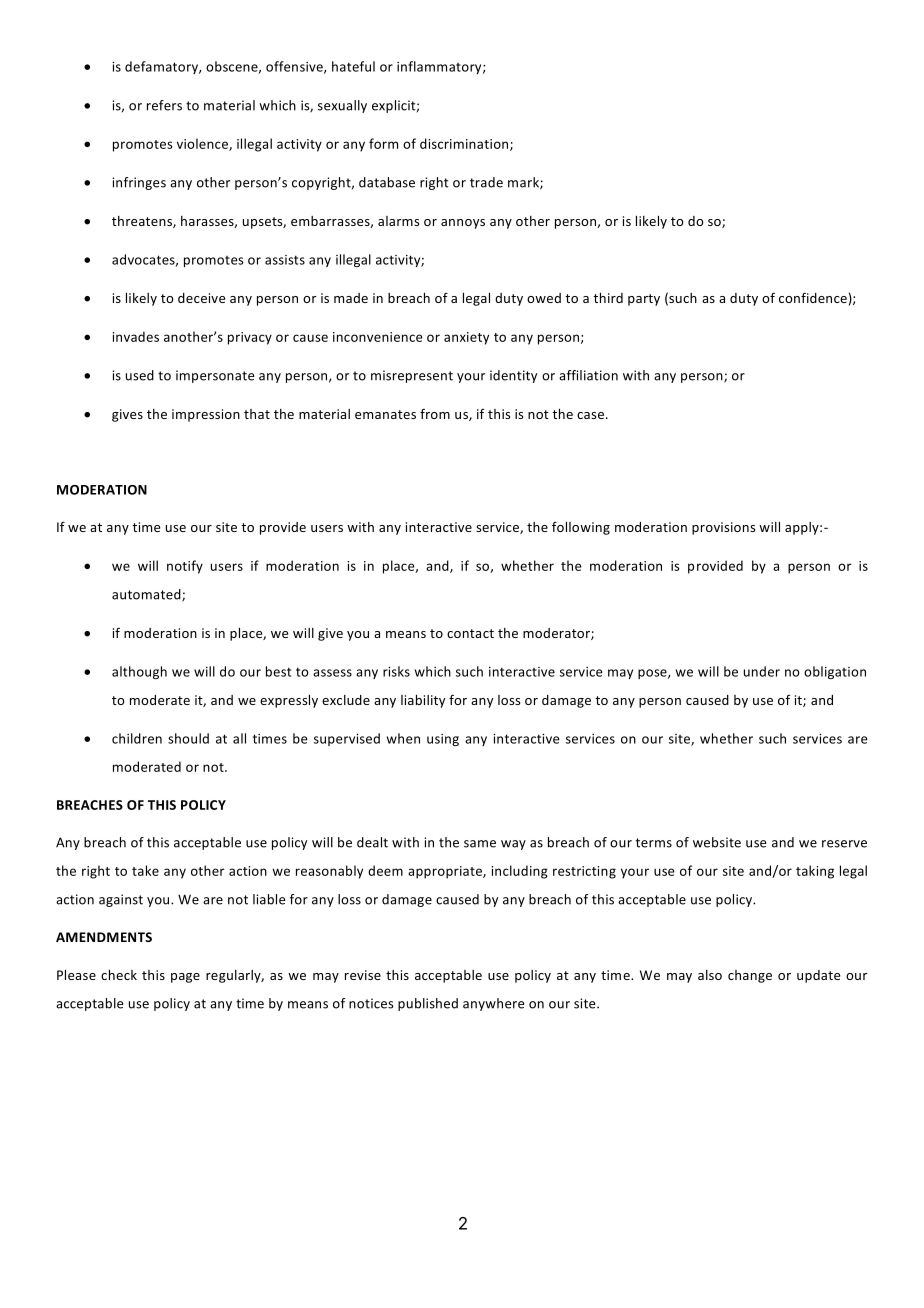 The height and width of the screenshot is (1308, 924). What do you see at coordinates (428, 1004) in the screenshot?
I see `published` at bounding box center [428, 1004].
